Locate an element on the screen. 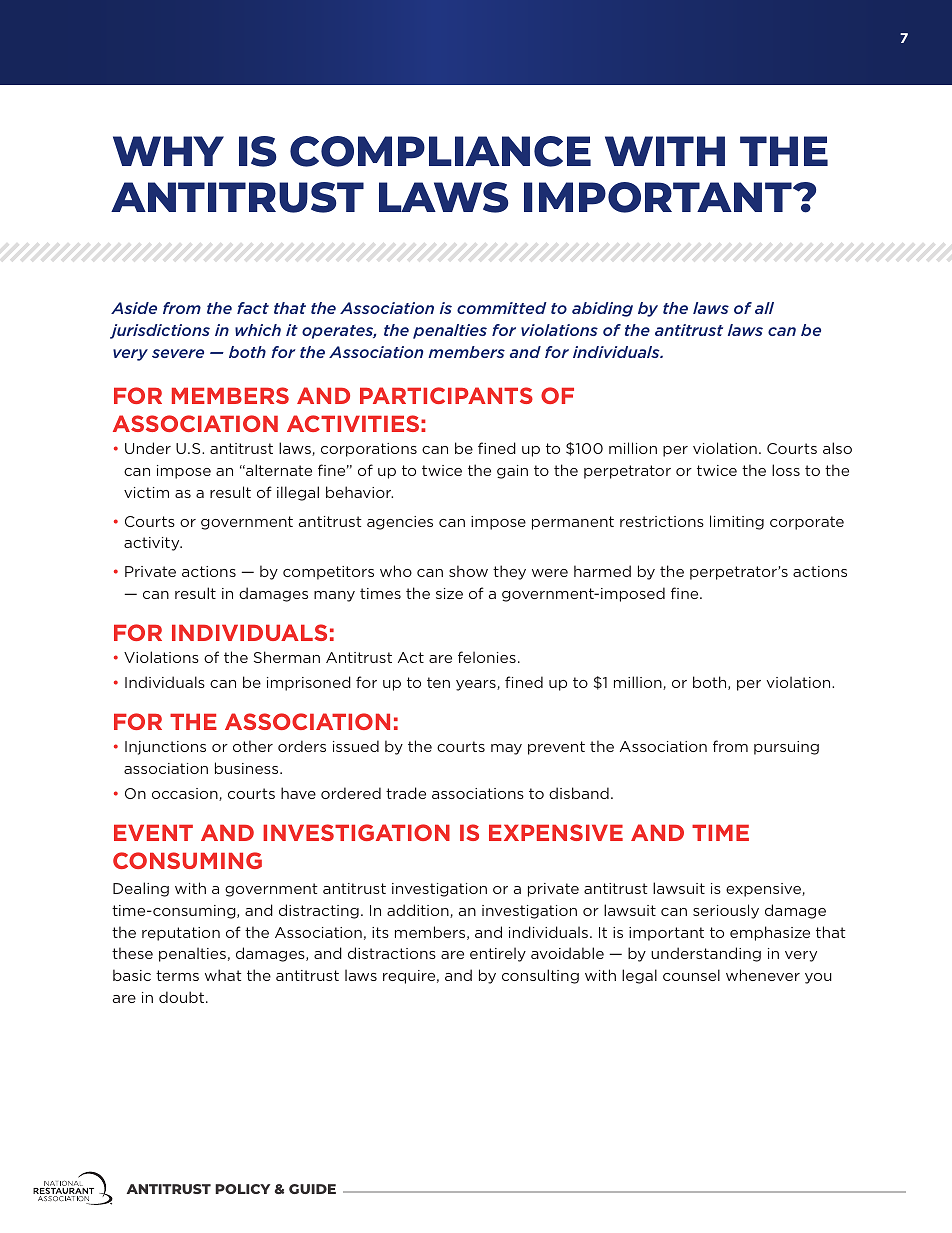  POLICY is located at coordinates (242, 1189).
